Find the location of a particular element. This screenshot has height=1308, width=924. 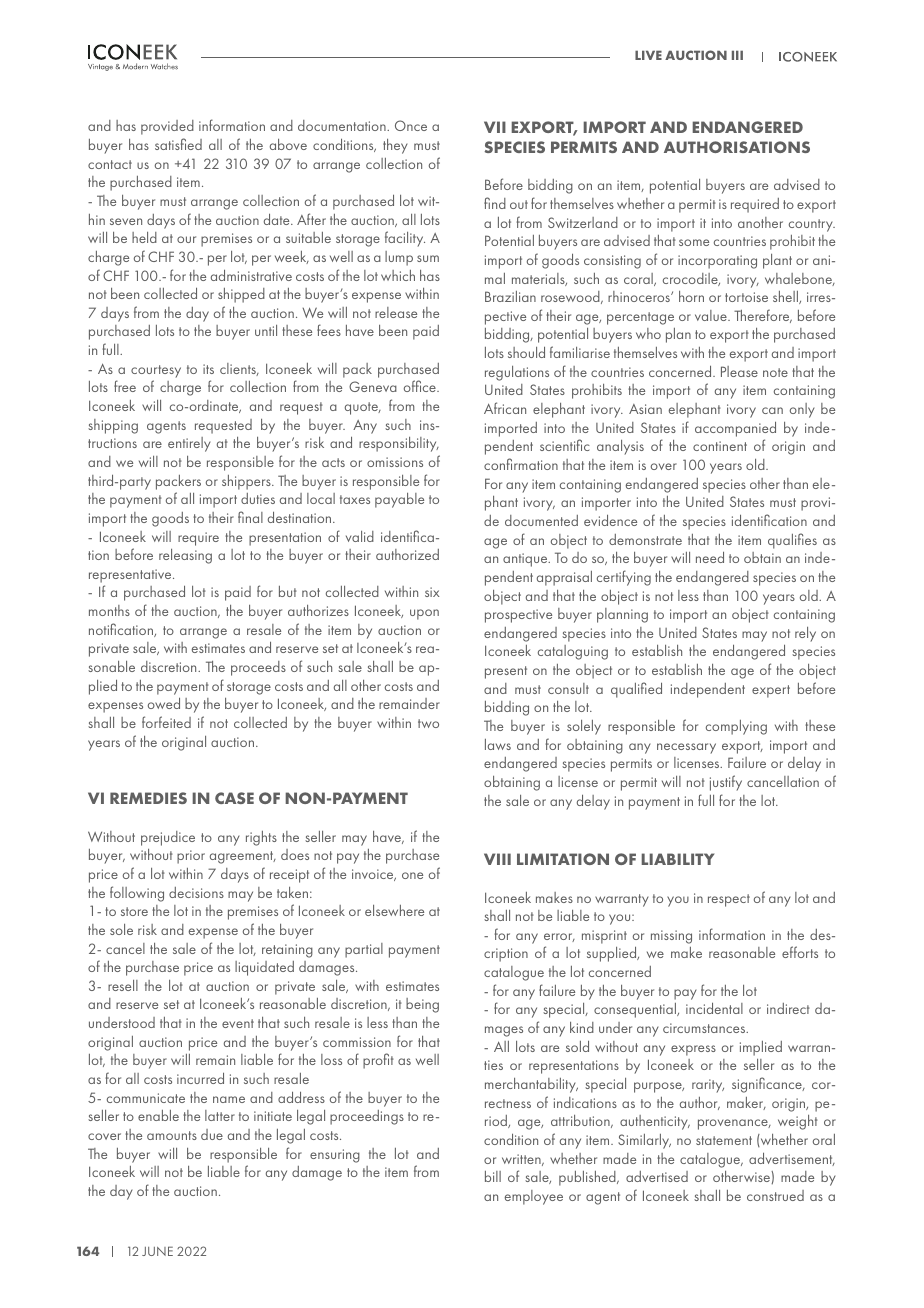

bill is located at coordinates (493, 1176).
